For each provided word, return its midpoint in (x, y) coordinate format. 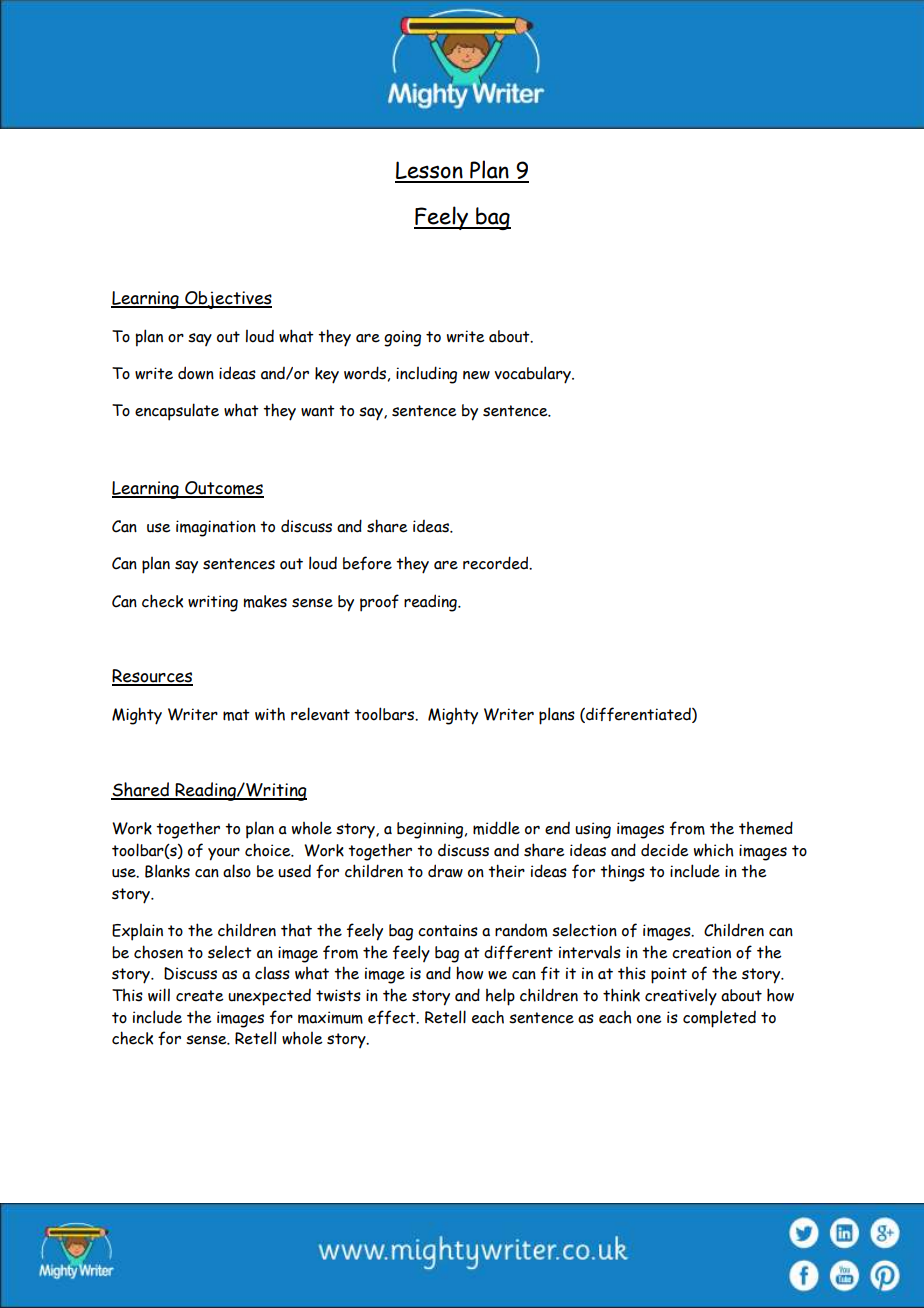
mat (236, 715)
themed (766, 828)
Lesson (430, 171)
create (200, 996)
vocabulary (534, 375)
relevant (320, 714)
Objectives (227, 300)
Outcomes (223, 489)
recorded (497, 563)
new (476, 375)
